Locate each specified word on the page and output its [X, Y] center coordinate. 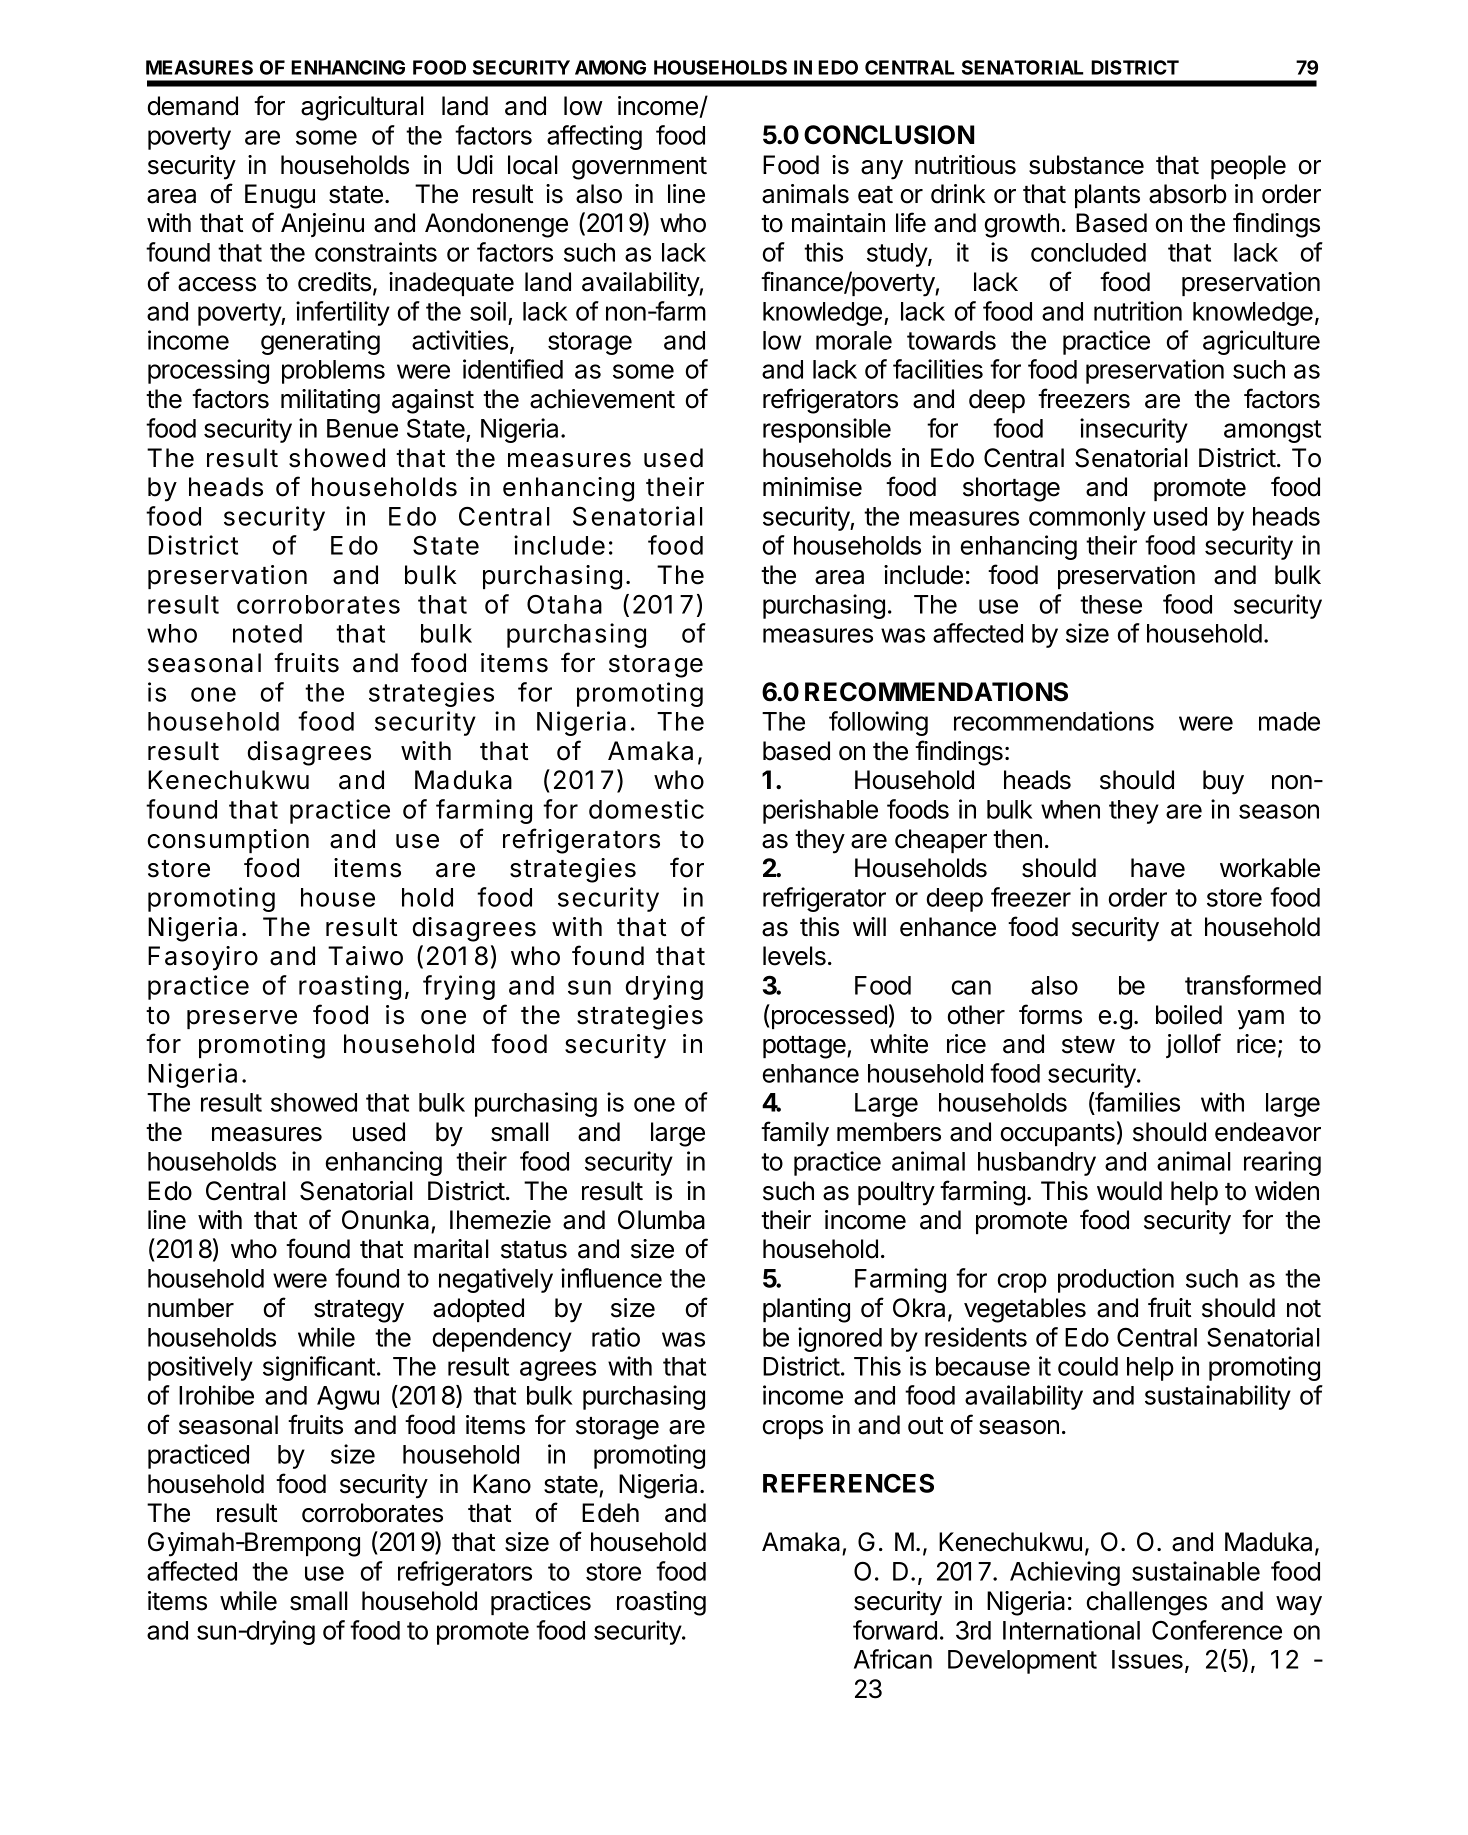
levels [794, 956]
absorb [1188, 194]
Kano [502, 1484]
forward [895, 1630]
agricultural [362, 108]
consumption [228, 841]
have [1158, 868]
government [639, 168]
